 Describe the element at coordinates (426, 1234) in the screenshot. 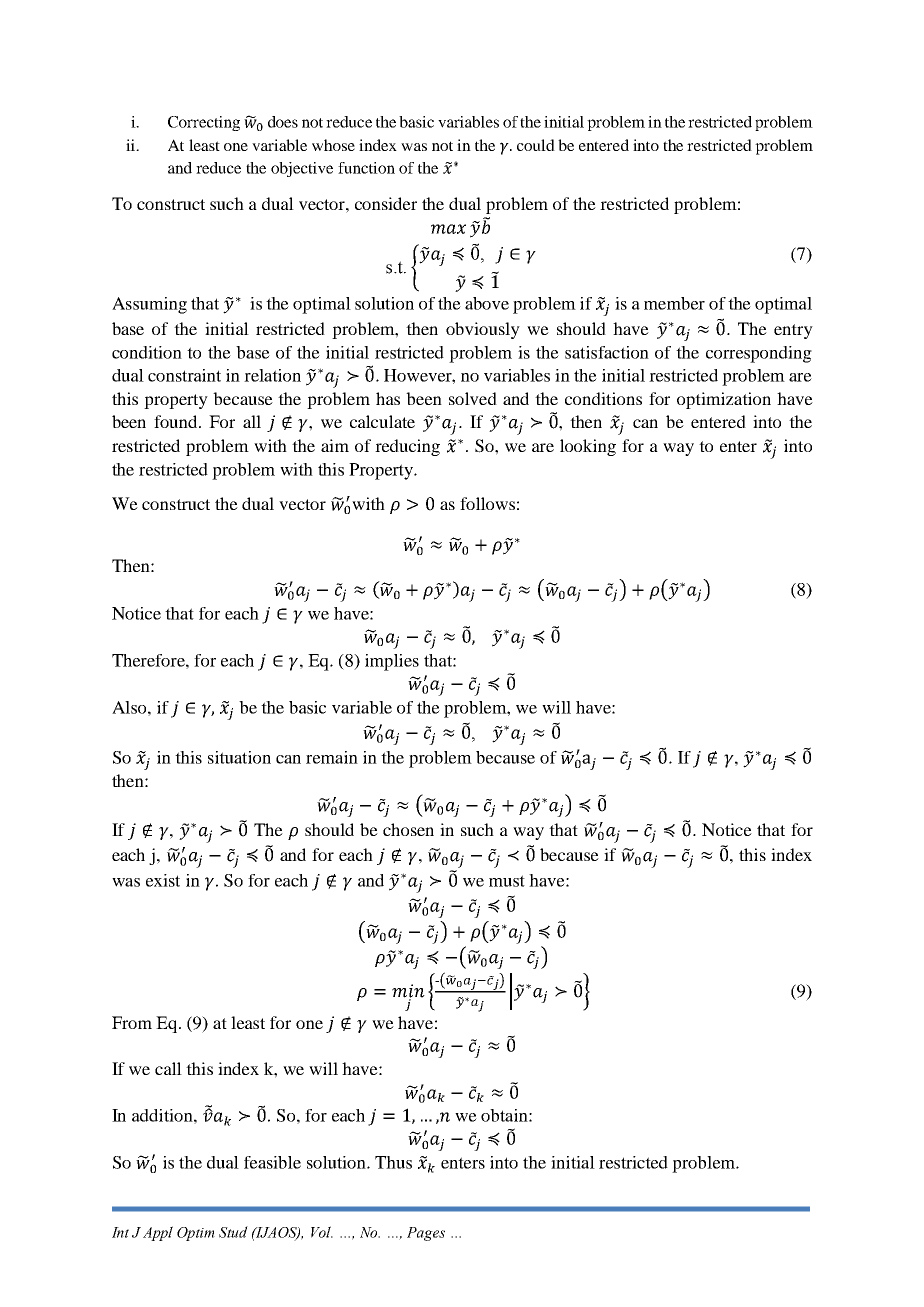

I see `Pages` at that location.
